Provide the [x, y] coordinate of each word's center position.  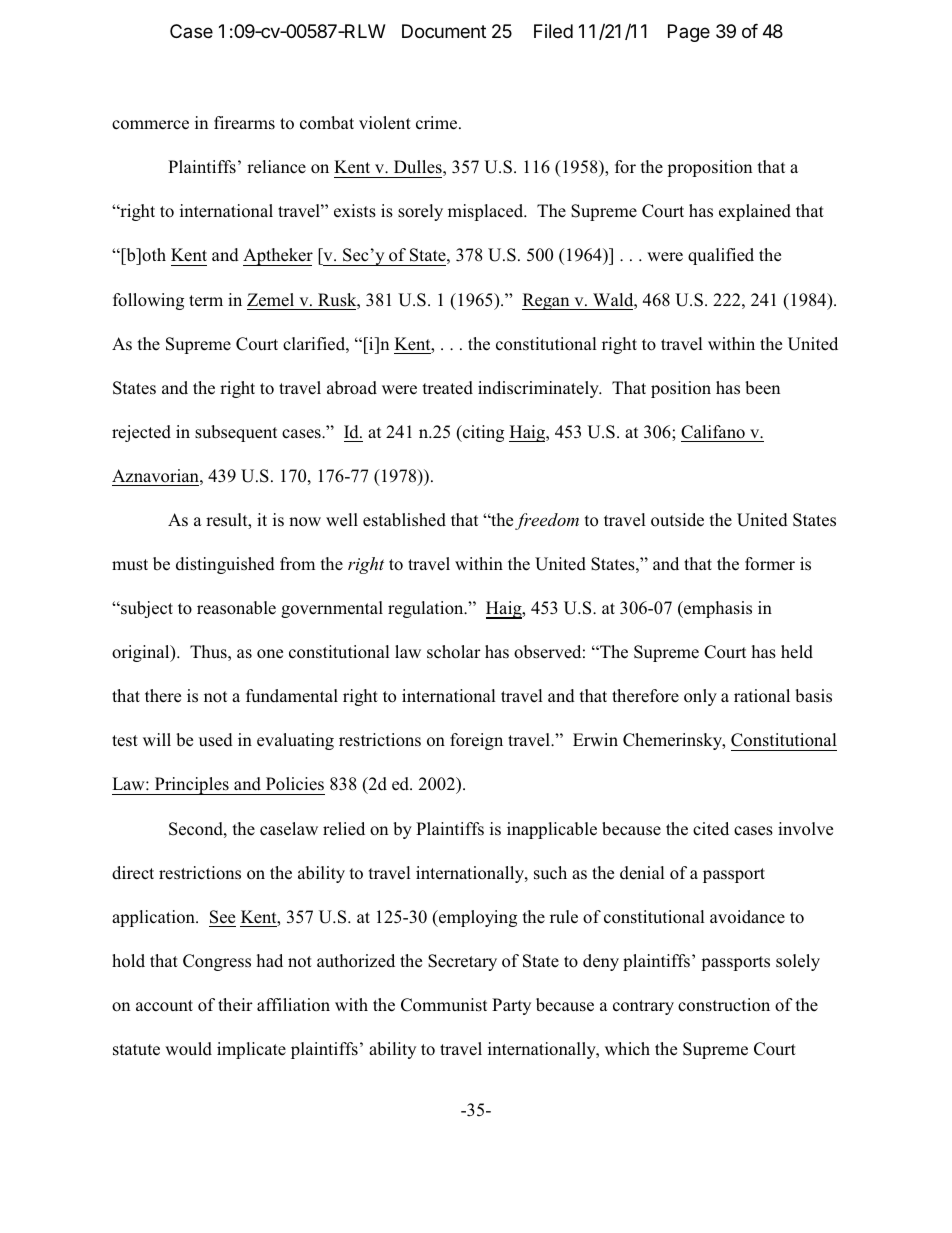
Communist [444, 1005]
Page [689, 33]
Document [444, 31]
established [404, 520]
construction [724, 1005]
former [770, 563]
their [235, 1004]
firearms [244, 123]
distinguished [225, 565]
